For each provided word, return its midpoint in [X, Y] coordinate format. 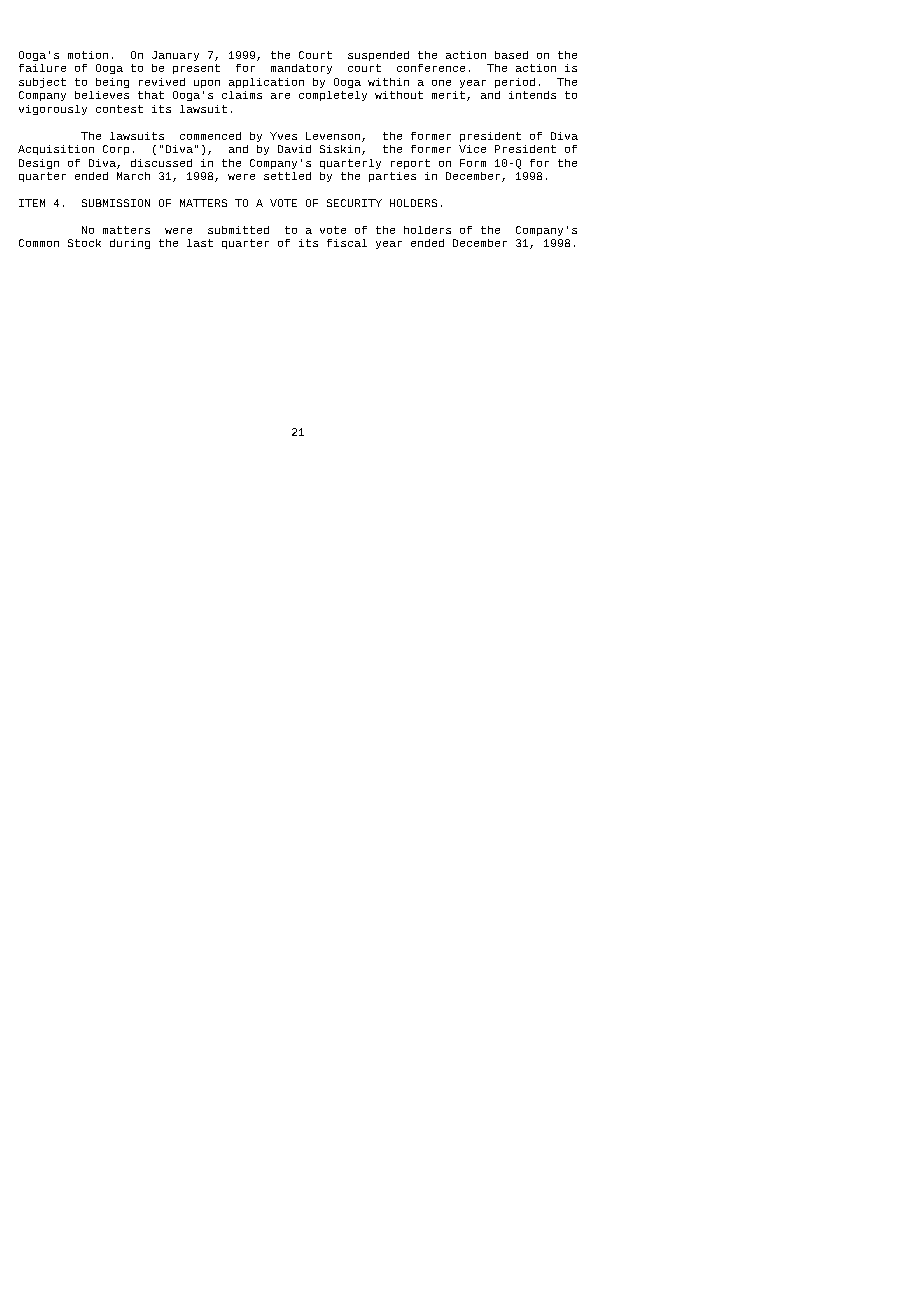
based [511, 55]
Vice [472, 149]
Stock [84, 243]
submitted [238, 230]
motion [88, 55]
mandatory [301, 69]
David [294, 149]
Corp [116, 150]
